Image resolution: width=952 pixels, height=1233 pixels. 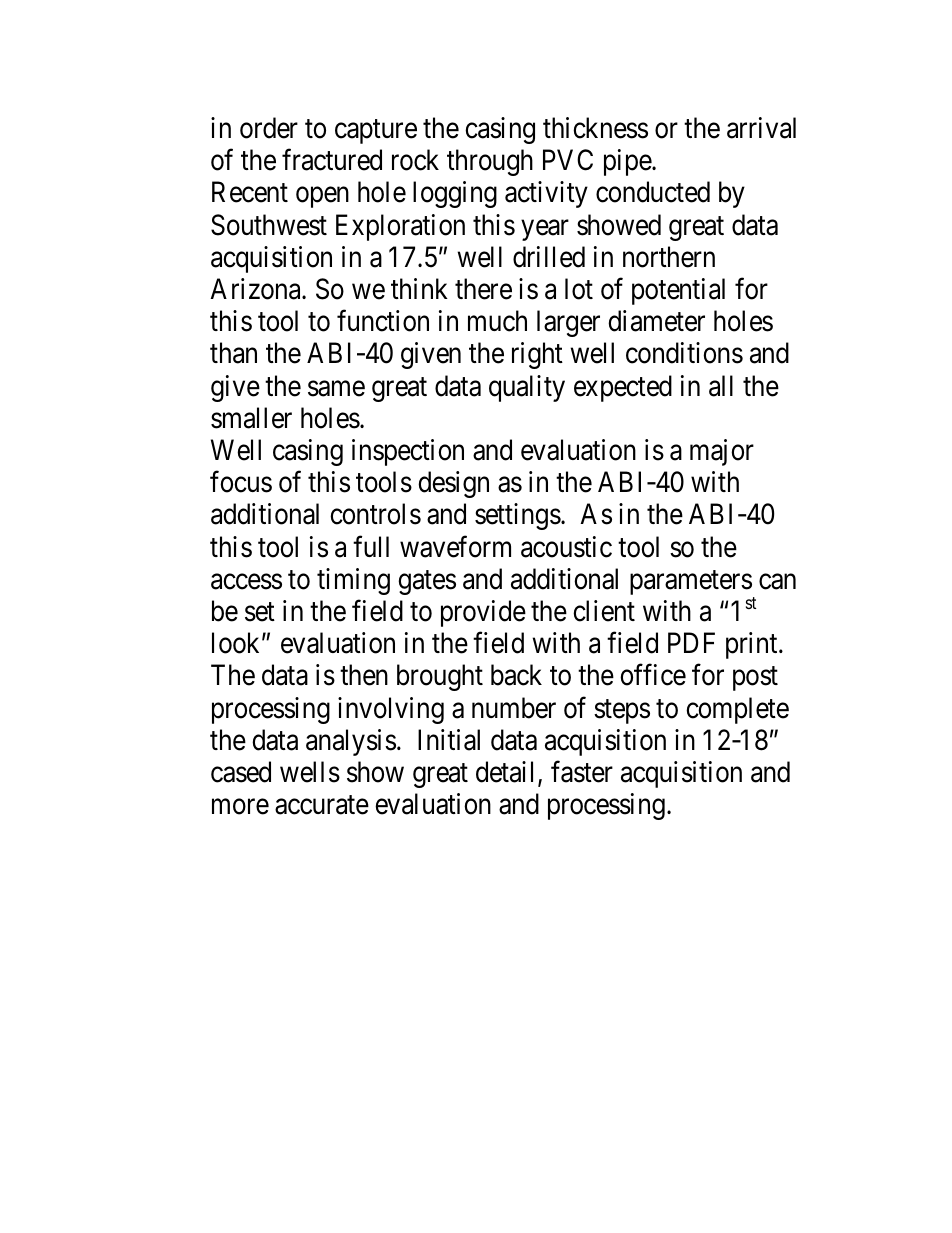 I want to click on PDF, so click(x=691, y=643).
